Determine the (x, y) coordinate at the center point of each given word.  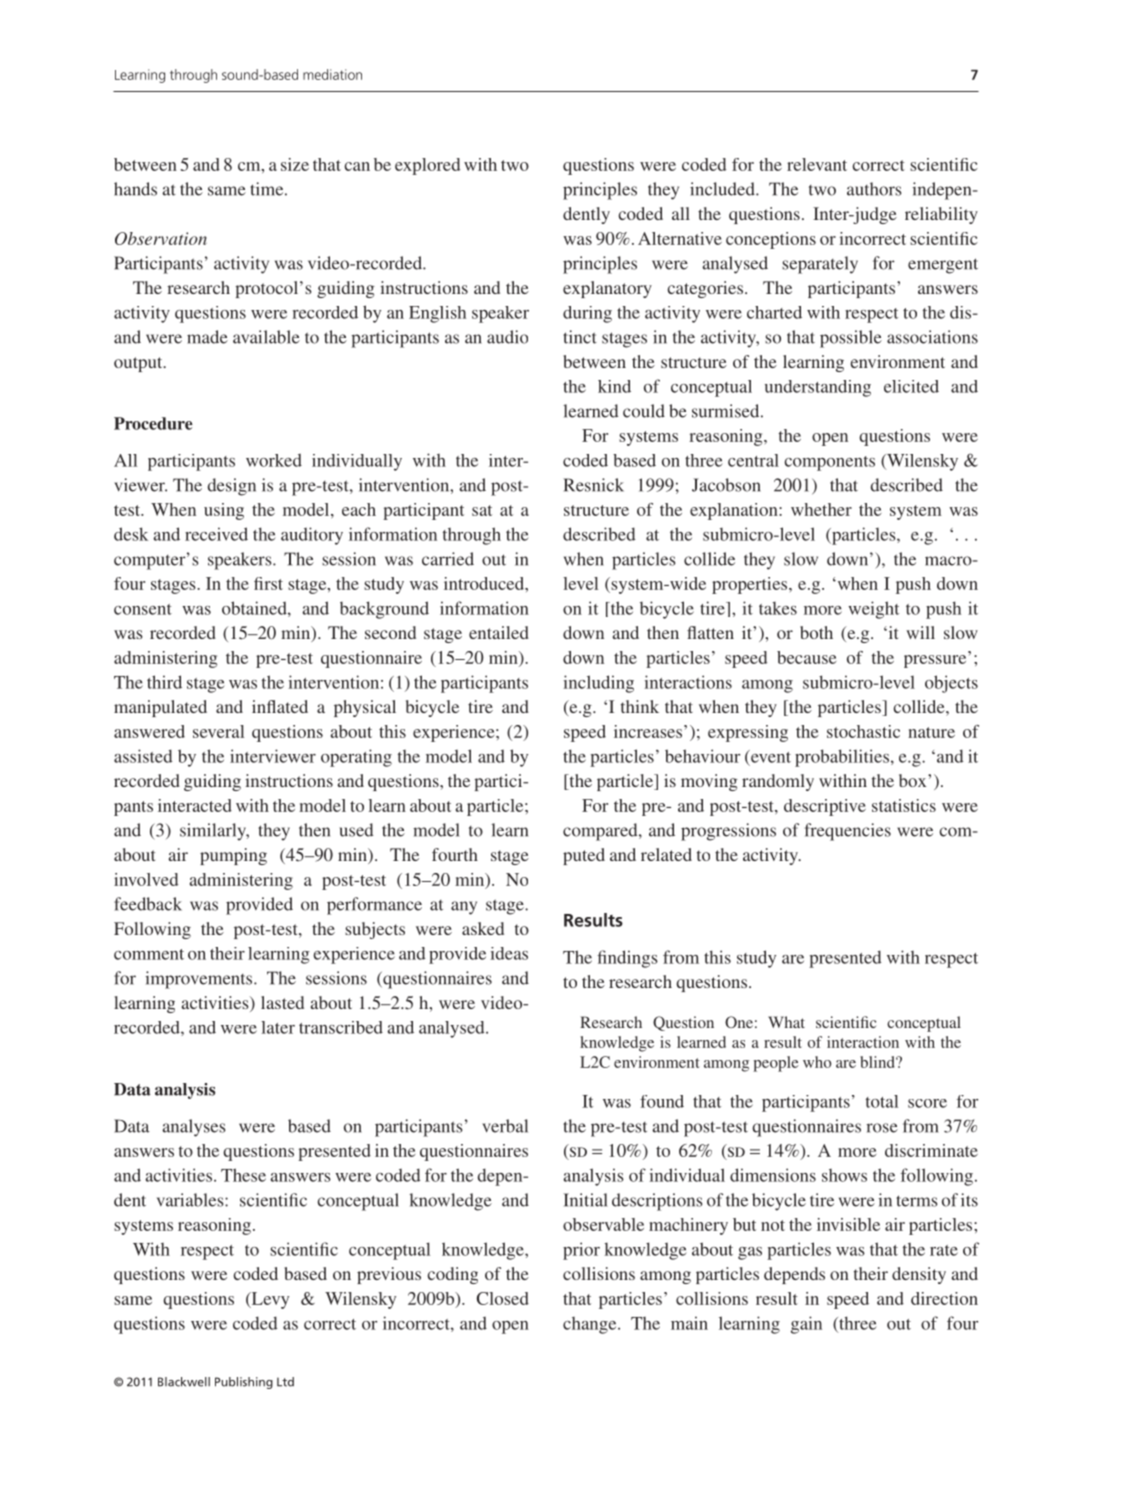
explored (427, 166)
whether (821, 509)
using (224, 511)
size (295, 164)
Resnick (594, 485)
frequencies (848, 832)
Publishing (244, 1383)
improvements (200, 980)
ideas (509, 953)
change (591, 1325)
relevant (817, 164)
